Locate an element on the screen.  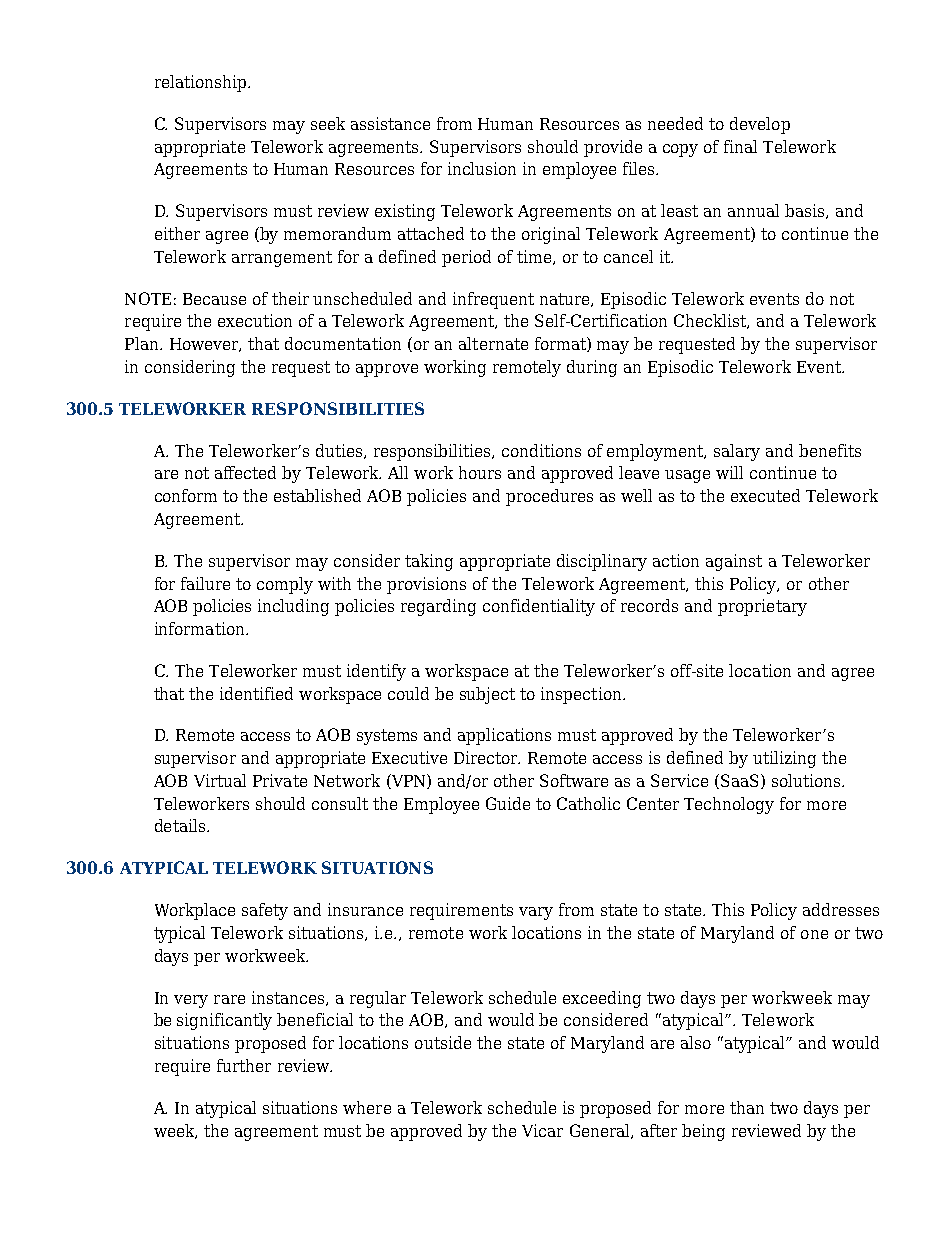
develop is located at coordinates (760, 125).
